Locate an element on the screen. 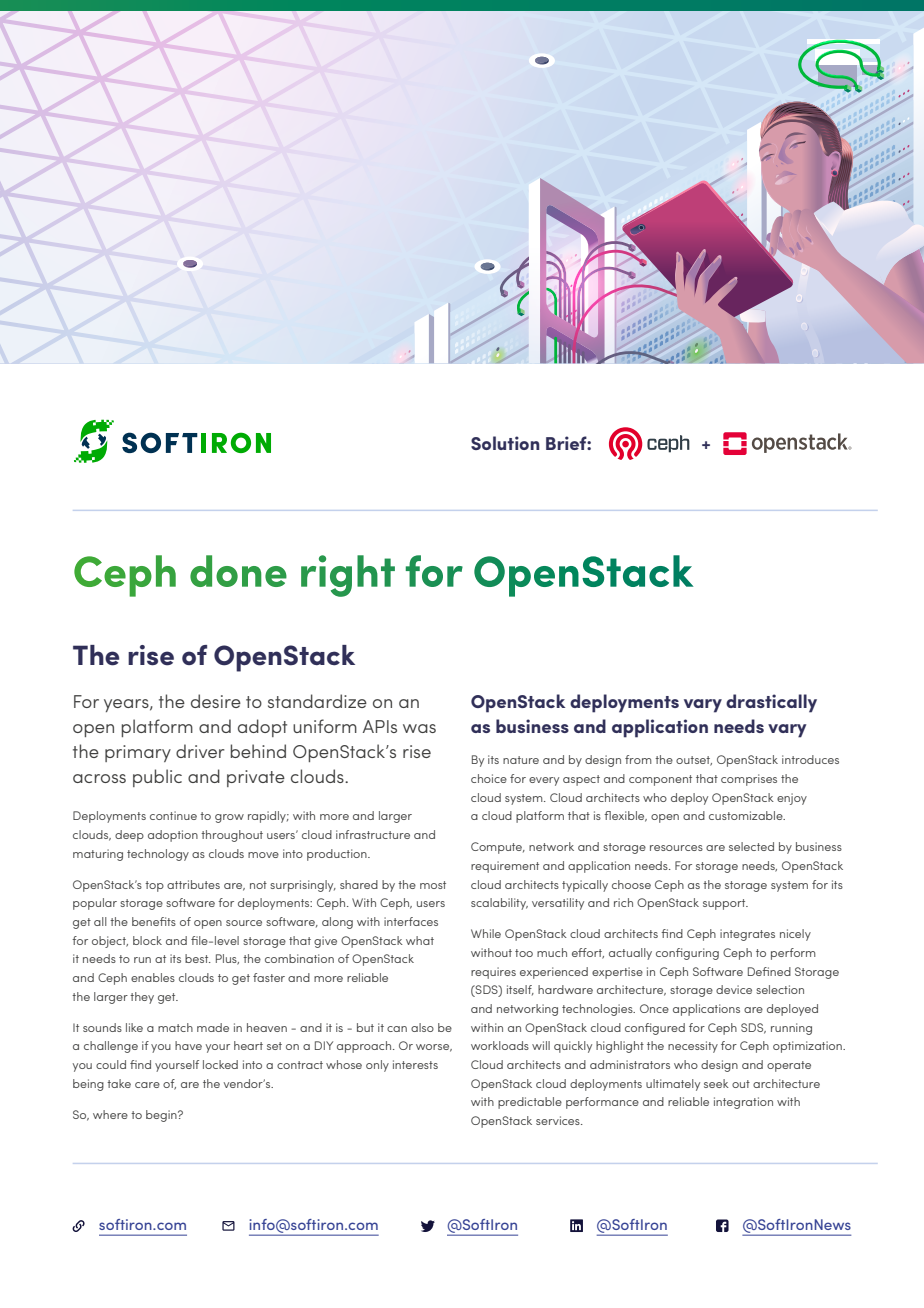  done is located at coordinates (238, 571).
